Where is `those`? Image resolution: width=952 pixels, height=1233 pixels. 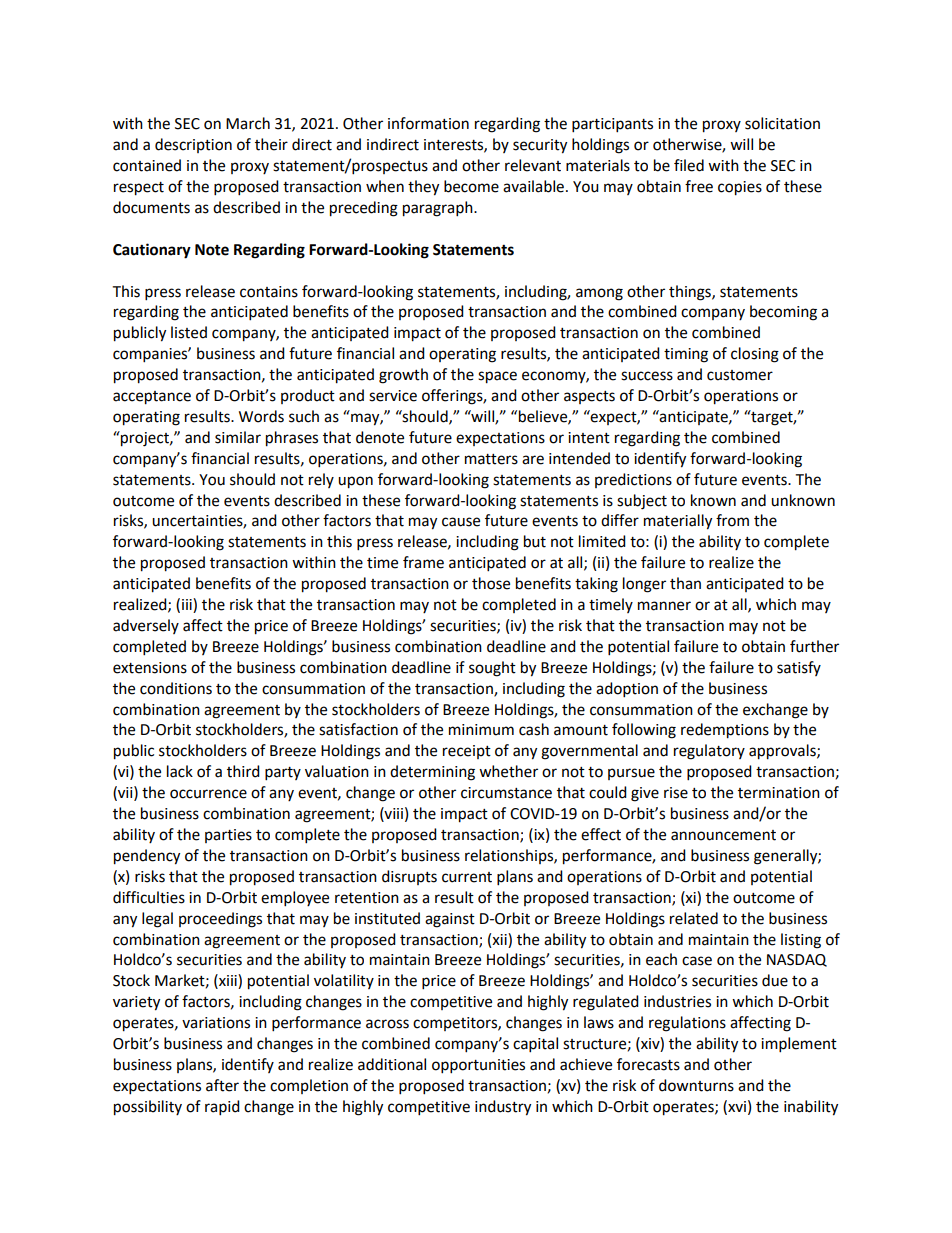
those is located at coordinates (491, 583).
